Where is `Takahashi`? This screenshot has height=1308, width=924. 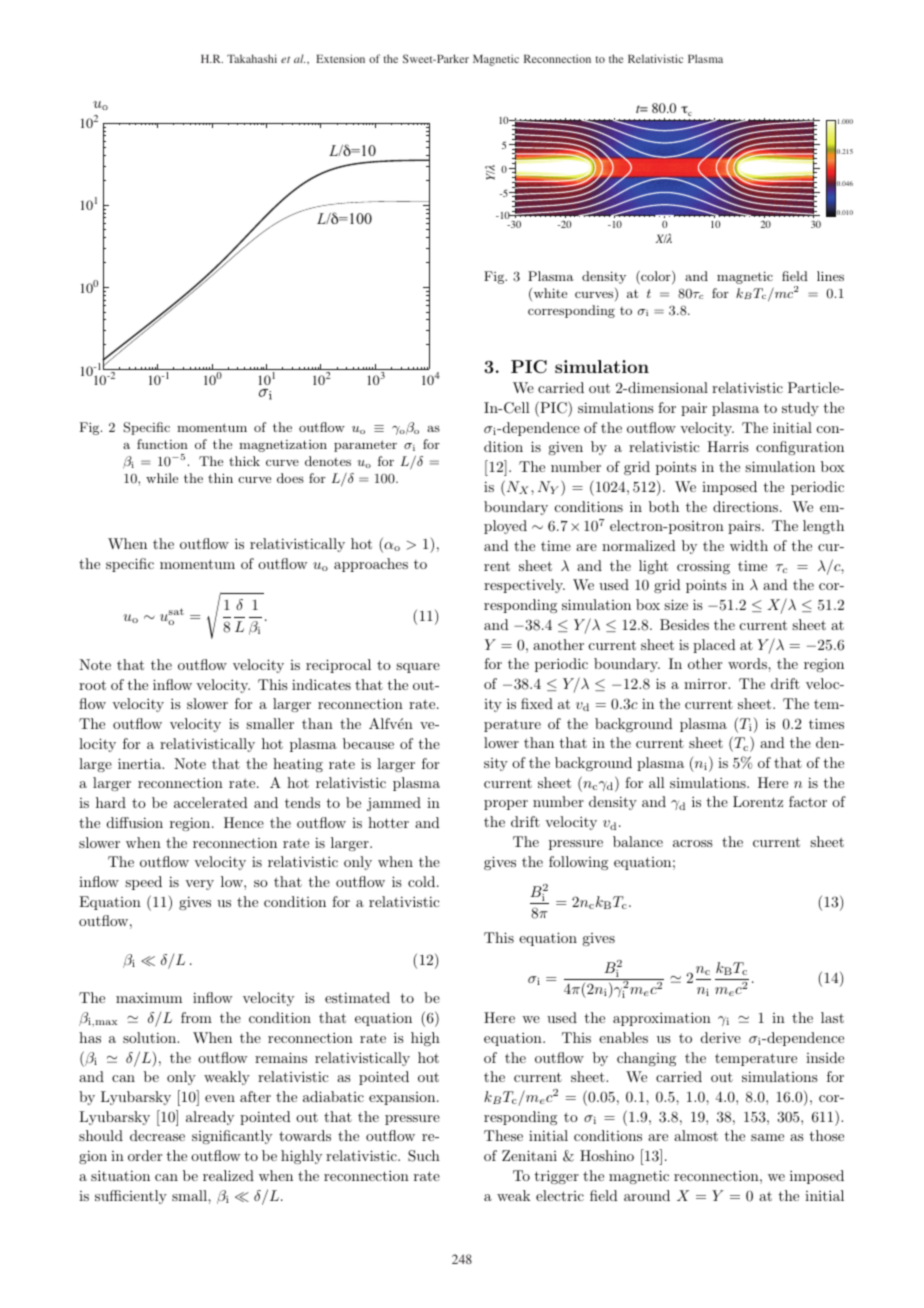
Takahashi is located at coordinates (252, 58).
